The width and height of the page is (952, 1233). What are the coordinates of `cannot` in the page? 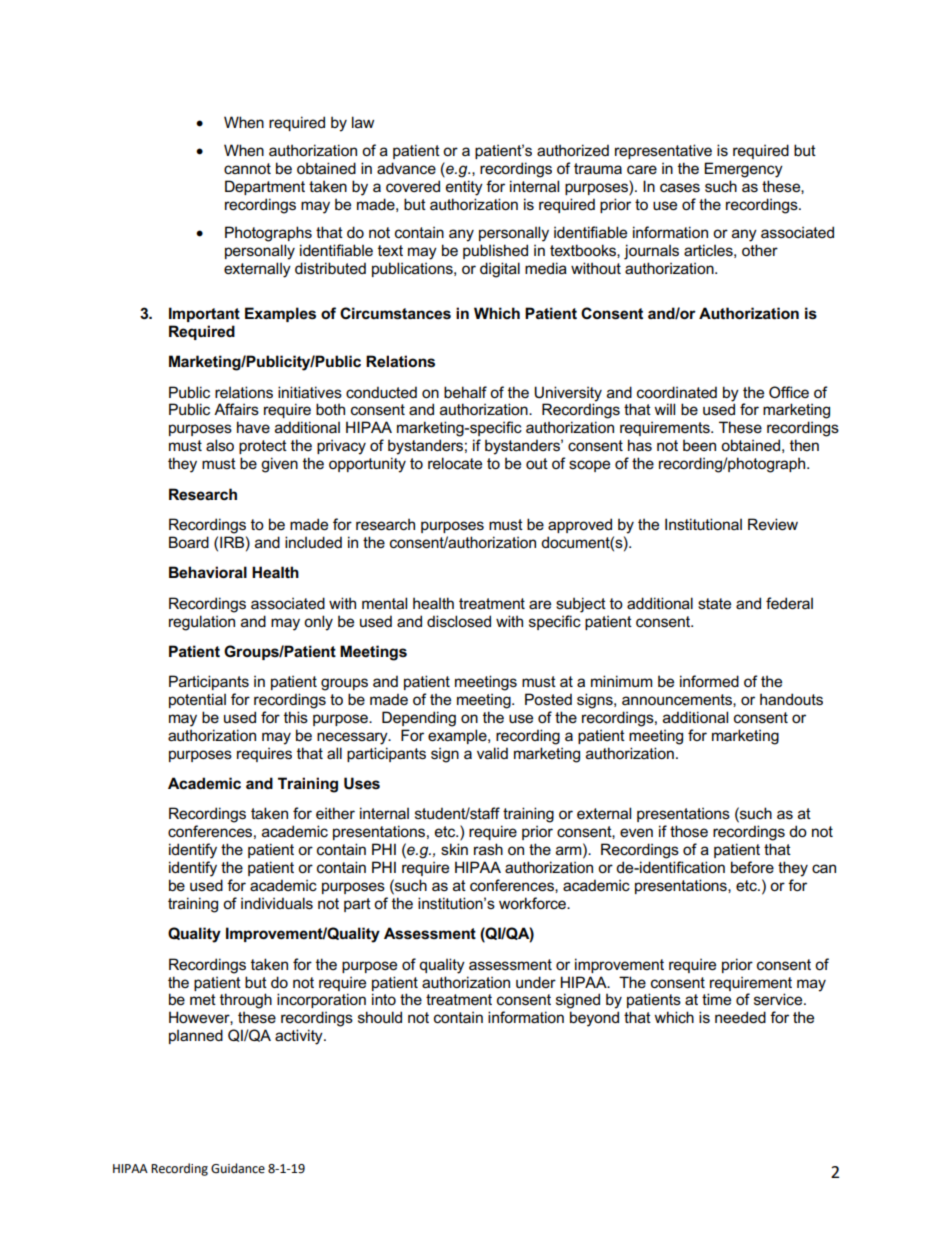 It's located at (247, 168).
